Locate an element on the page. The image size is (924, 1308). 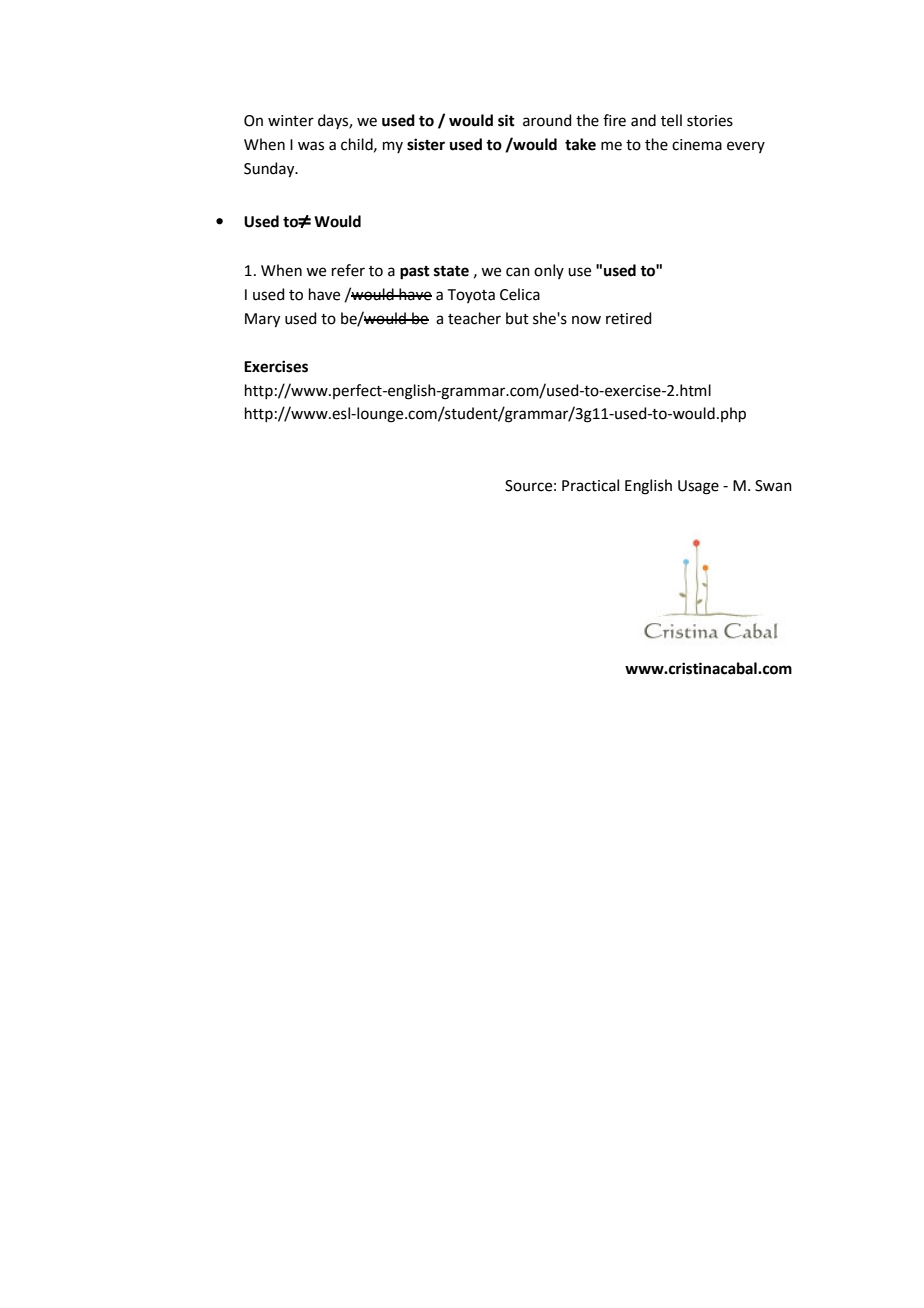
Practical is located at coordinates (590, 485).
